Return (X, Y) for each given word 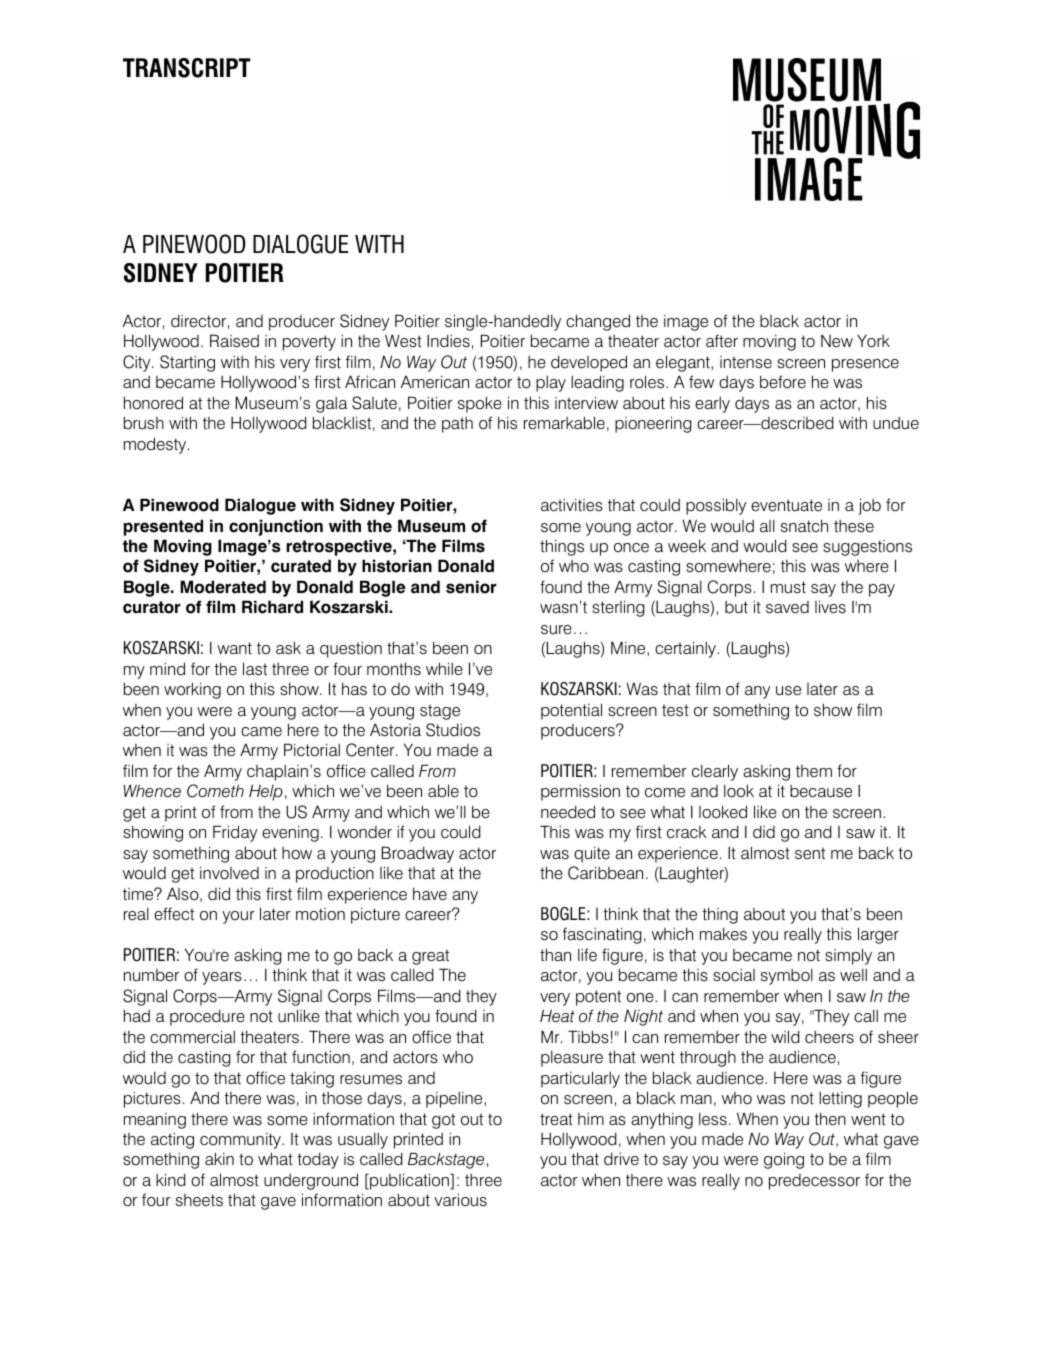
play (551, 384)
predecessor (814, 1182)
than (555, 954)
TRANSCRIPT (186, 68)
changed (598, 322)
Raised (234, 341)
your (238, 917)
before (783, 382)
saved (787, 607)
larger (878, 935)
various (460, 1200)
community (241, 1141)
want (234, 648)
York (873, 341)
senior (471, 587)
